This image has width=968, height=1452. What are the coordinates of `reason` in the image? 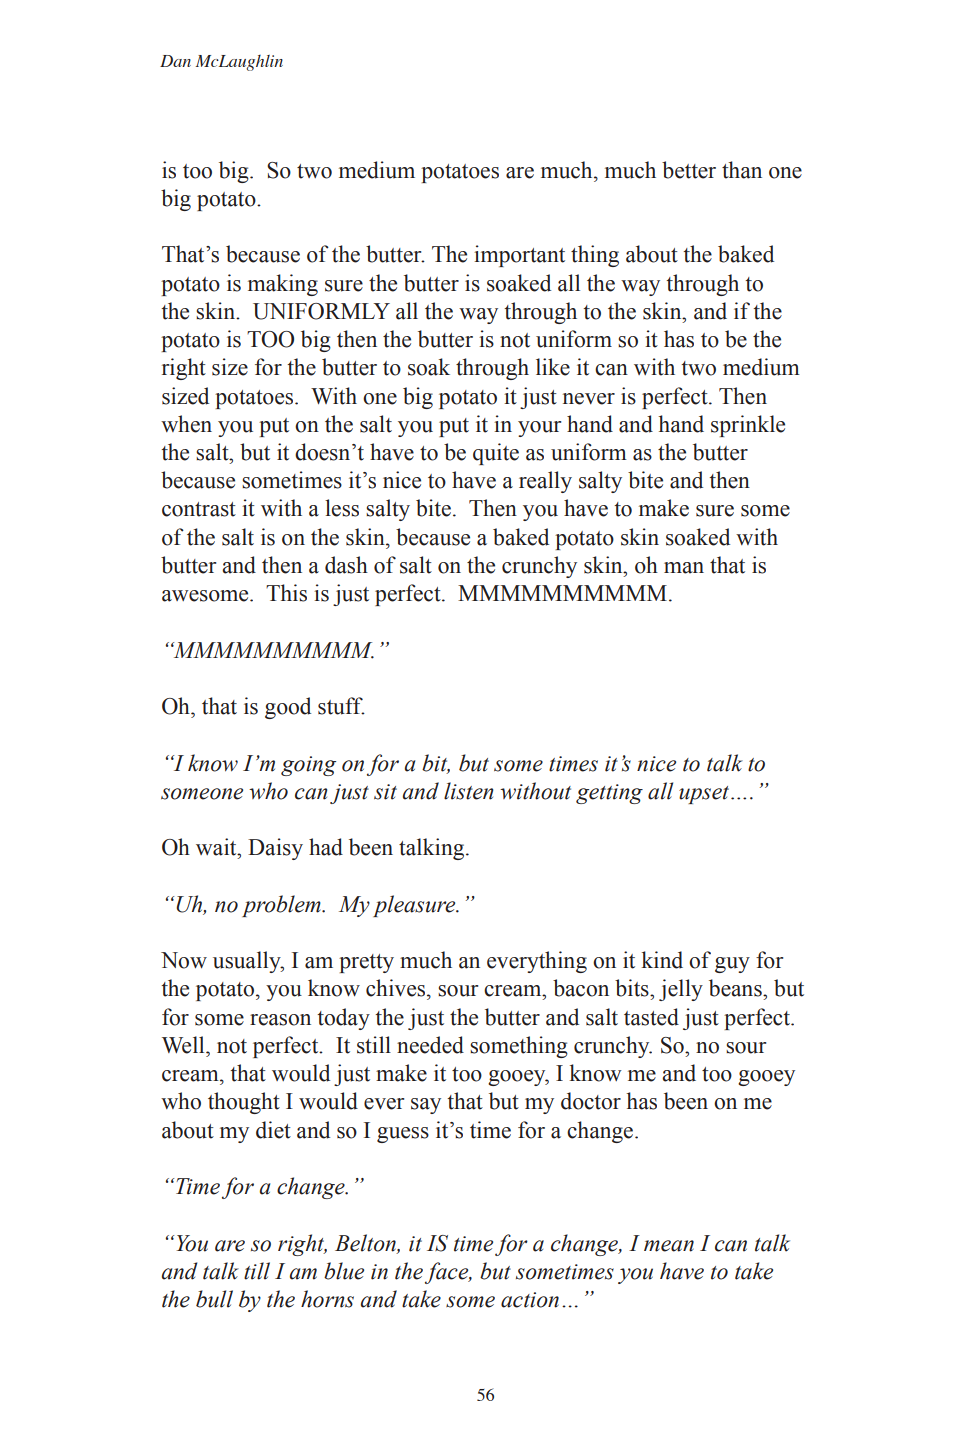 It's located at (280, 1020).
